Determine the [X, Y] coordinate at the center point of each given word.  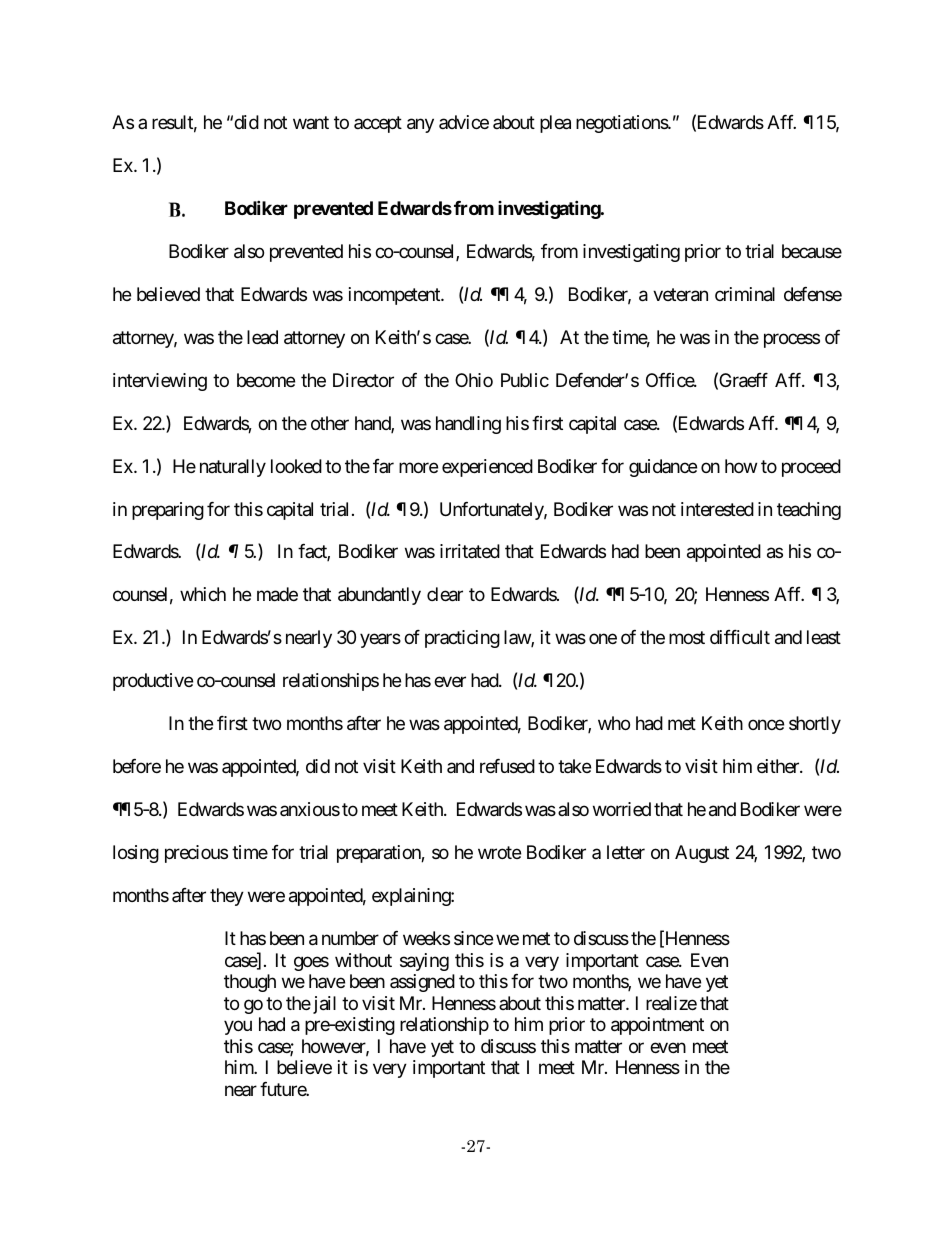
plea [555, 124]
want [311, 122]
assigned [422, 983]
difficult [740, 637]
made [277, 594]
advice [464, 122]
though [250, 983]
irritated [470, 551]
